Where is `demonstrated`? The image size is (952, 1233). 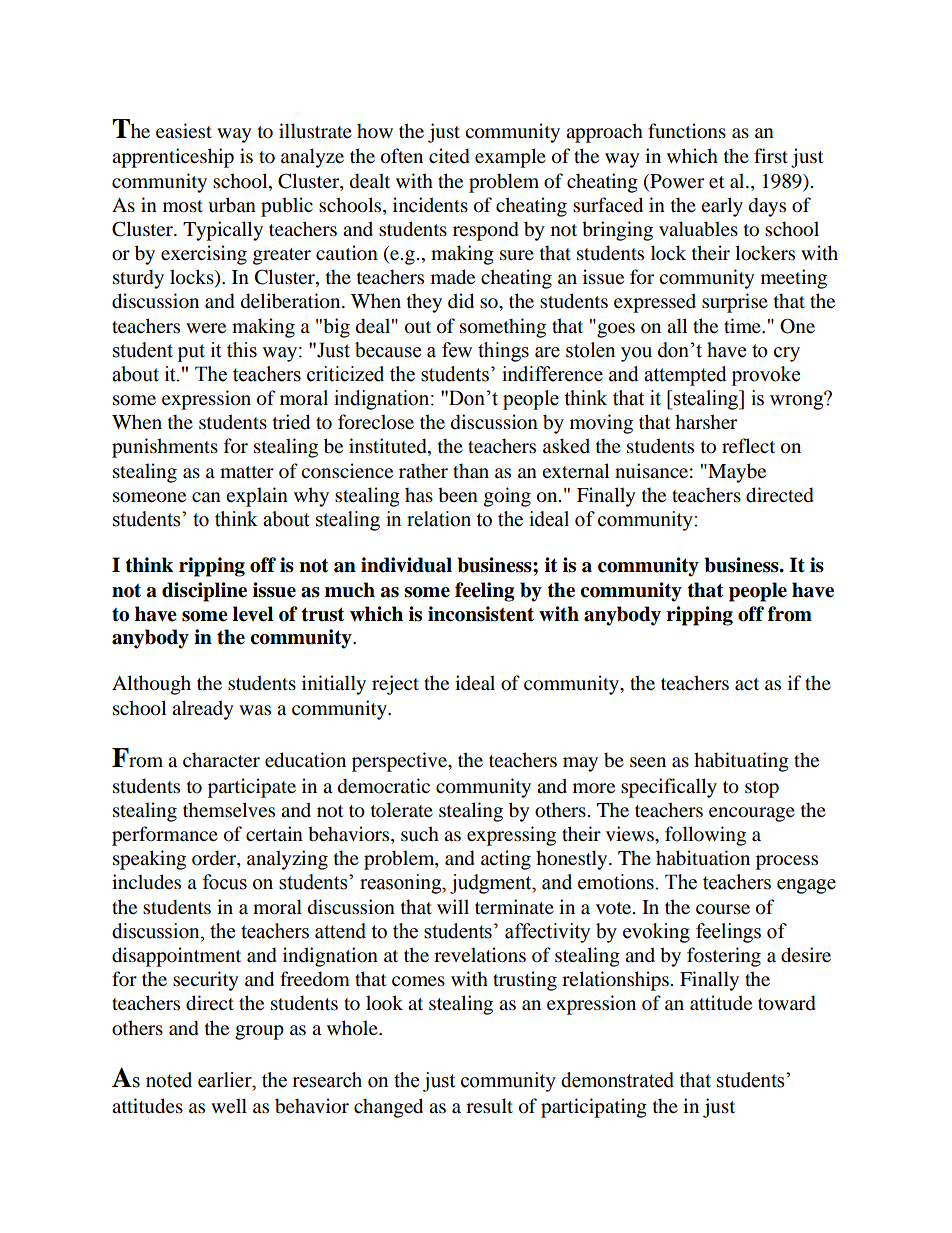
demonstrated is located at coordinates (617, 1080).
